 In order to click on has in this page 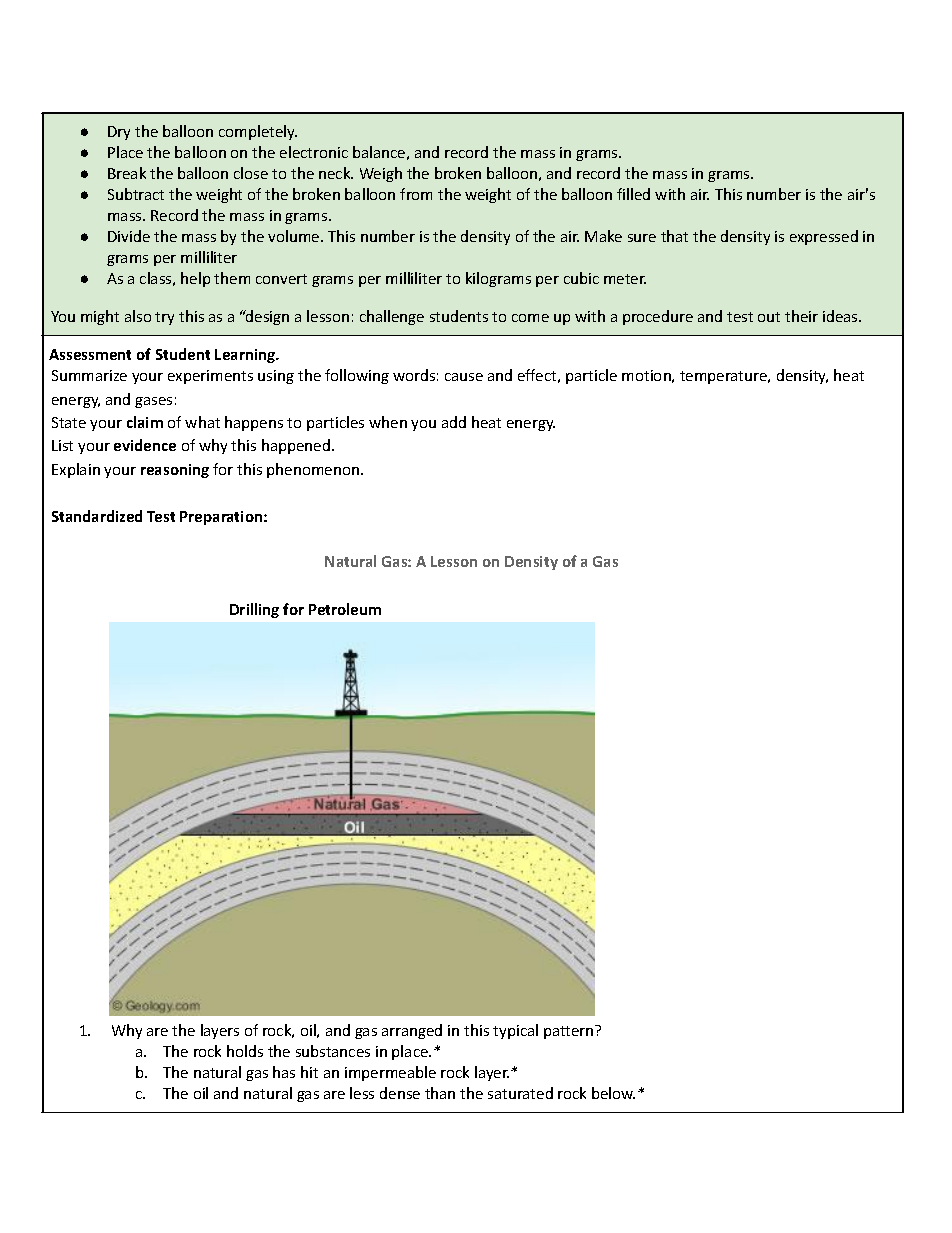, I will do `click(284, 1072)`.
